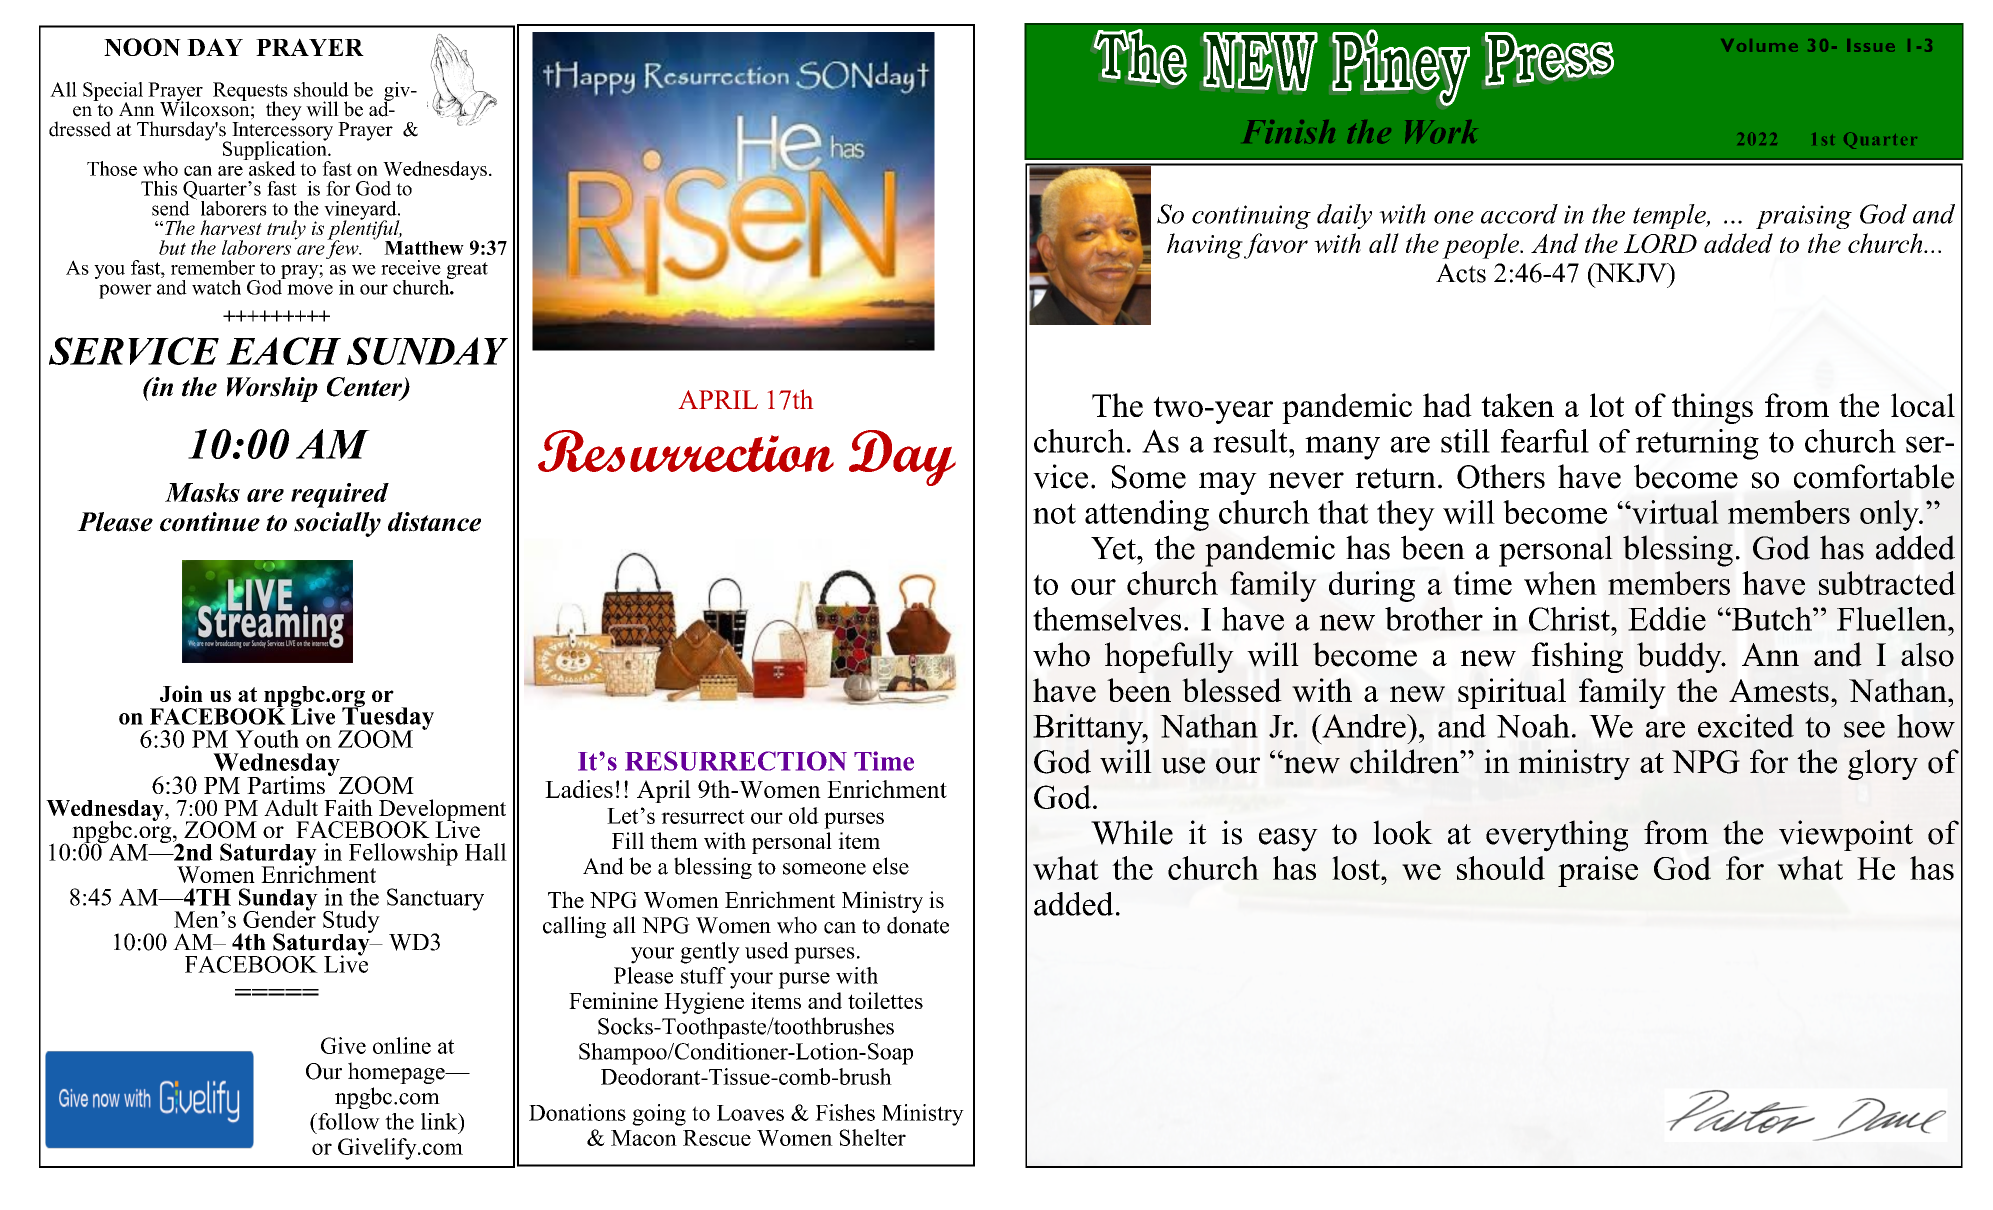 Image resolution: width=1993 pixels, height=1210 pixels. Describe the element at coordinates (1251, 217) in the screenshot. I see `continuing` at that location.
